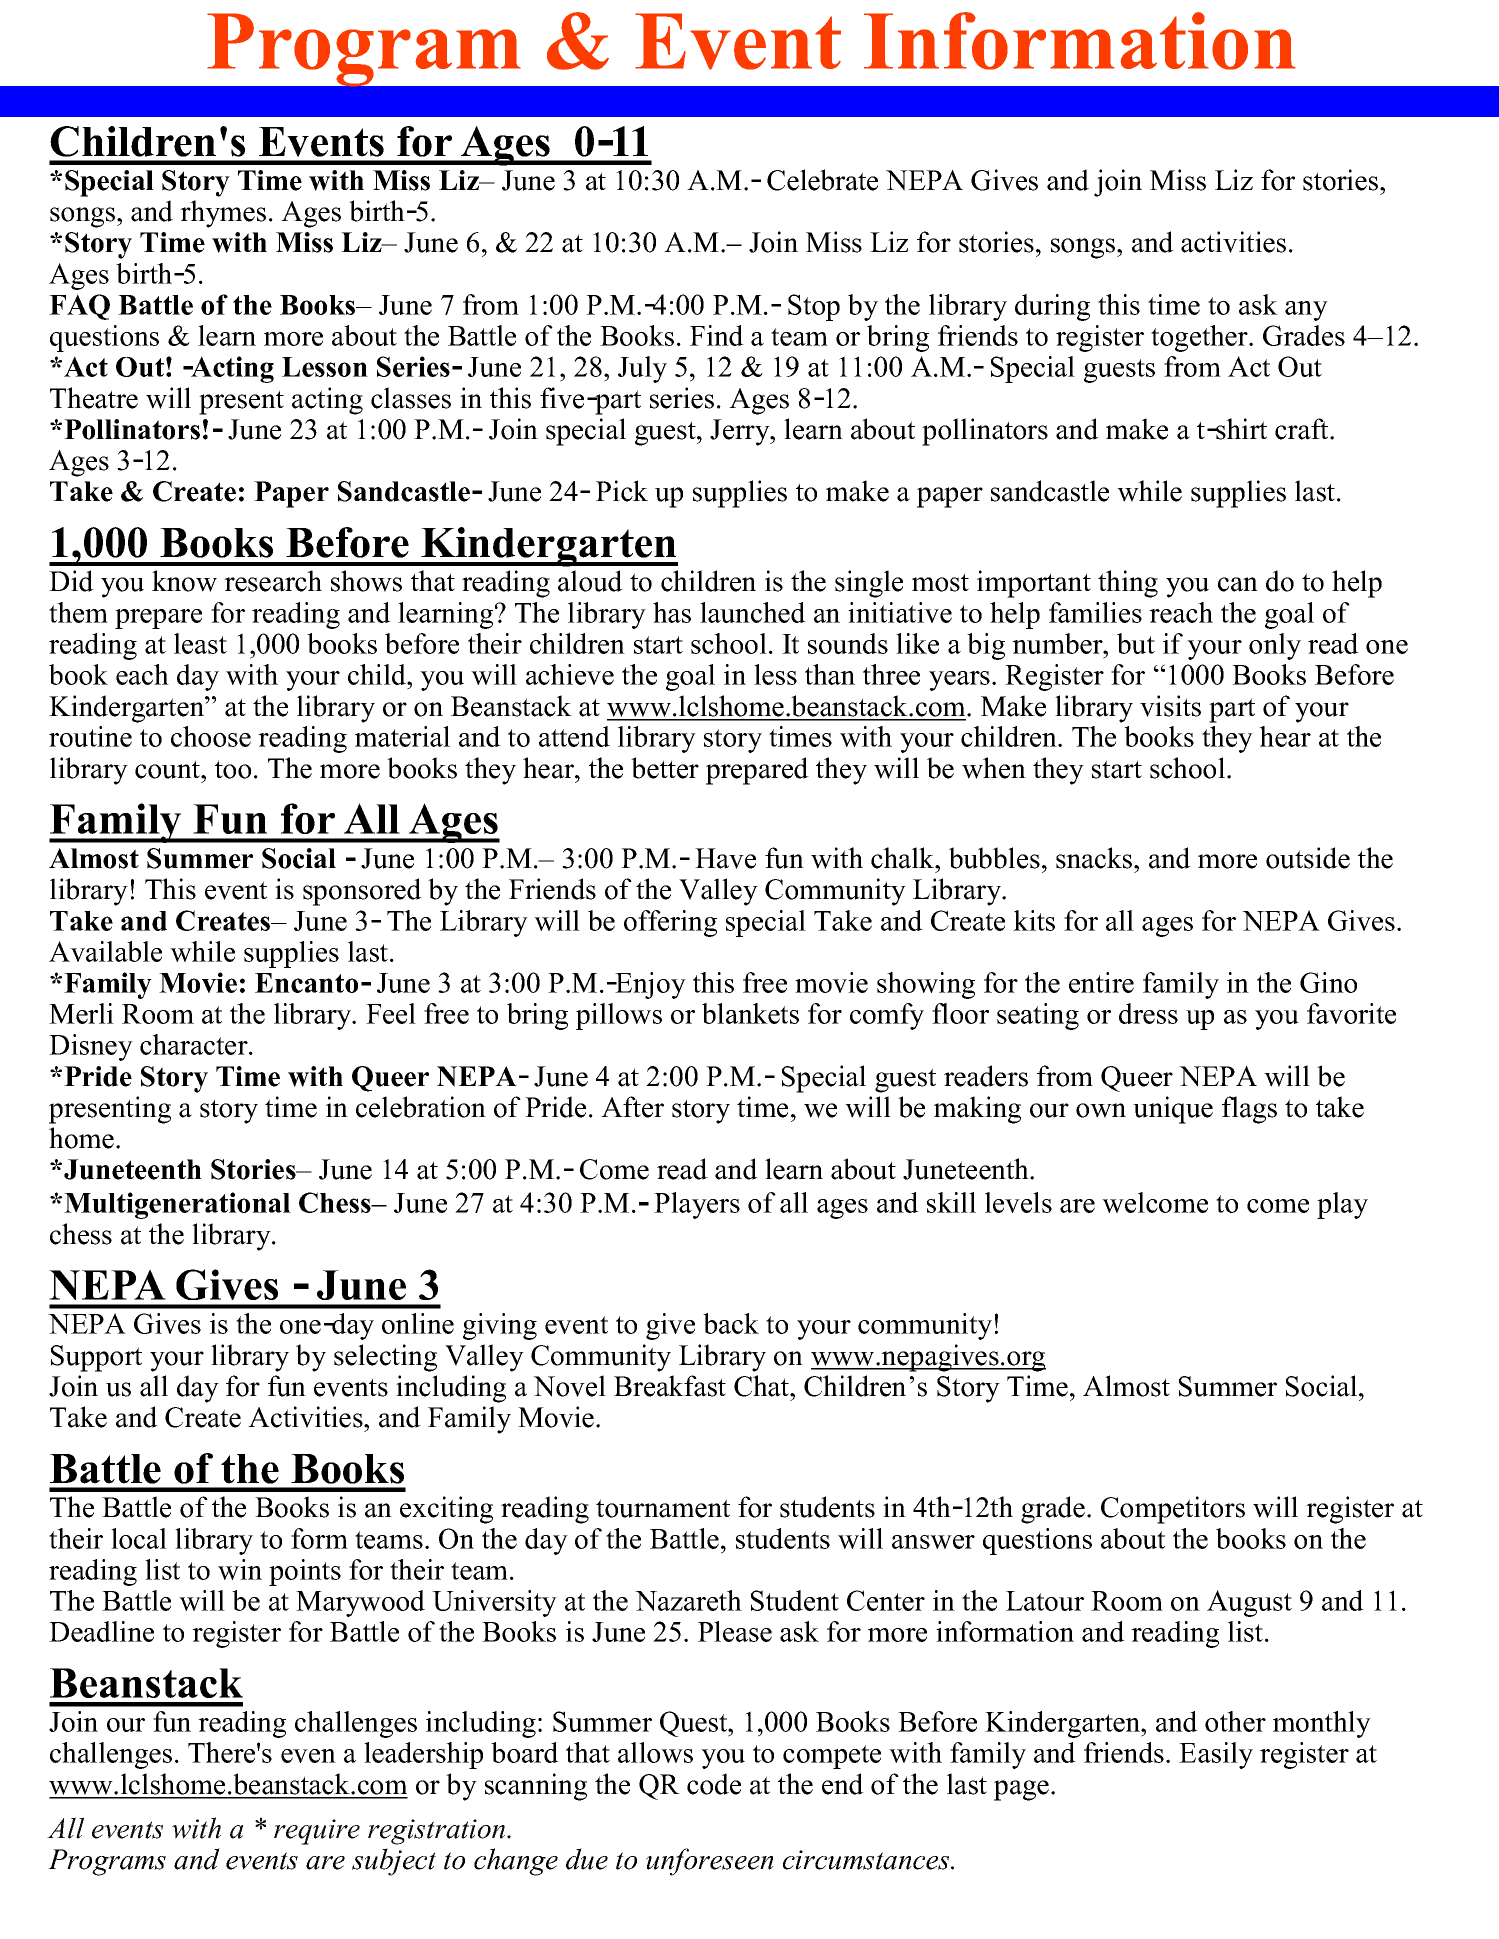 The width and height of the screenshot is (1499, 1939). What do you see at coordinates (1018, 1202) in the screenshot?
I see `levels` at bounding box center [1018, 1202].
